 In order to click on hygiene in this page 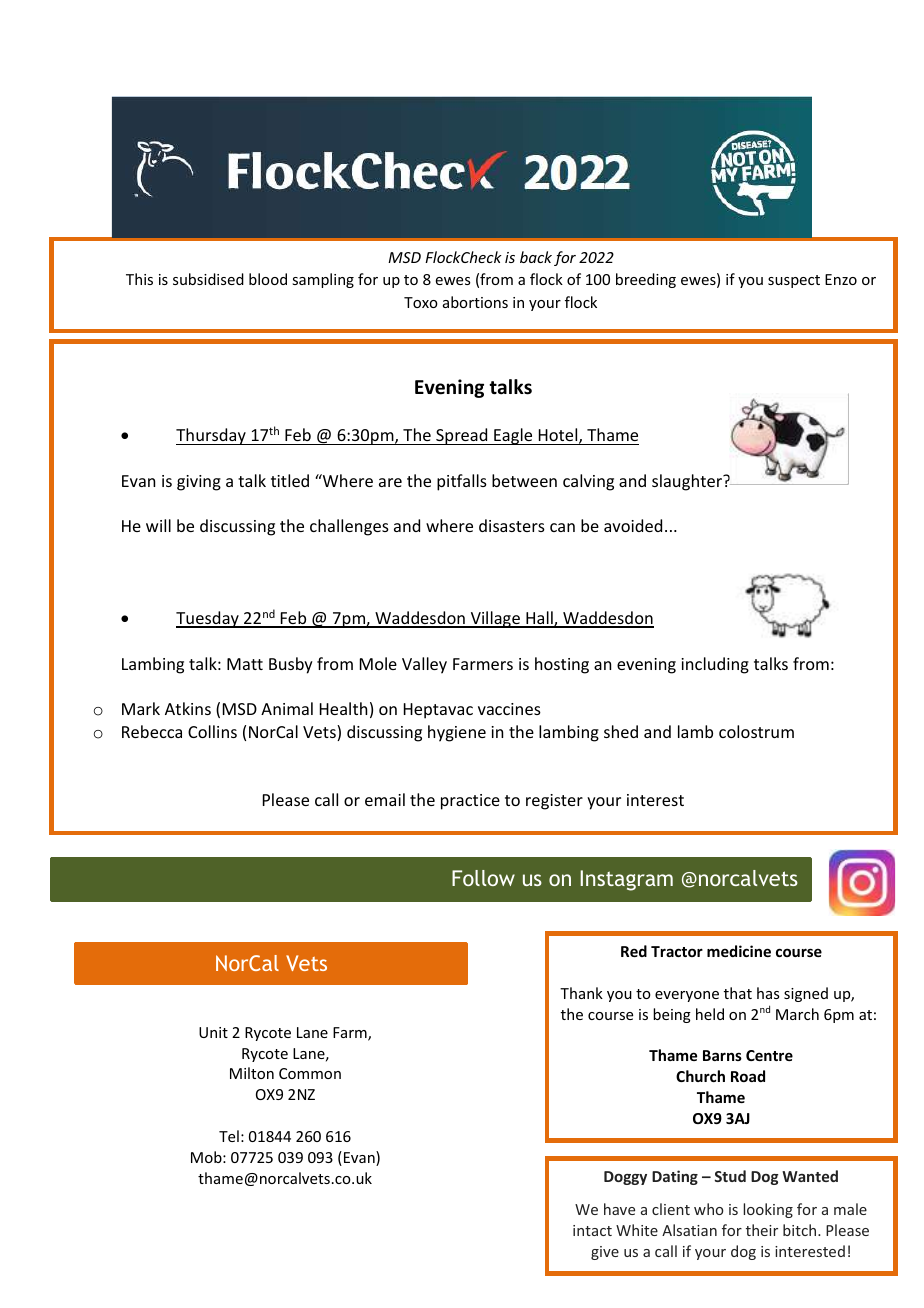, I will do `click(457, 733)`.
